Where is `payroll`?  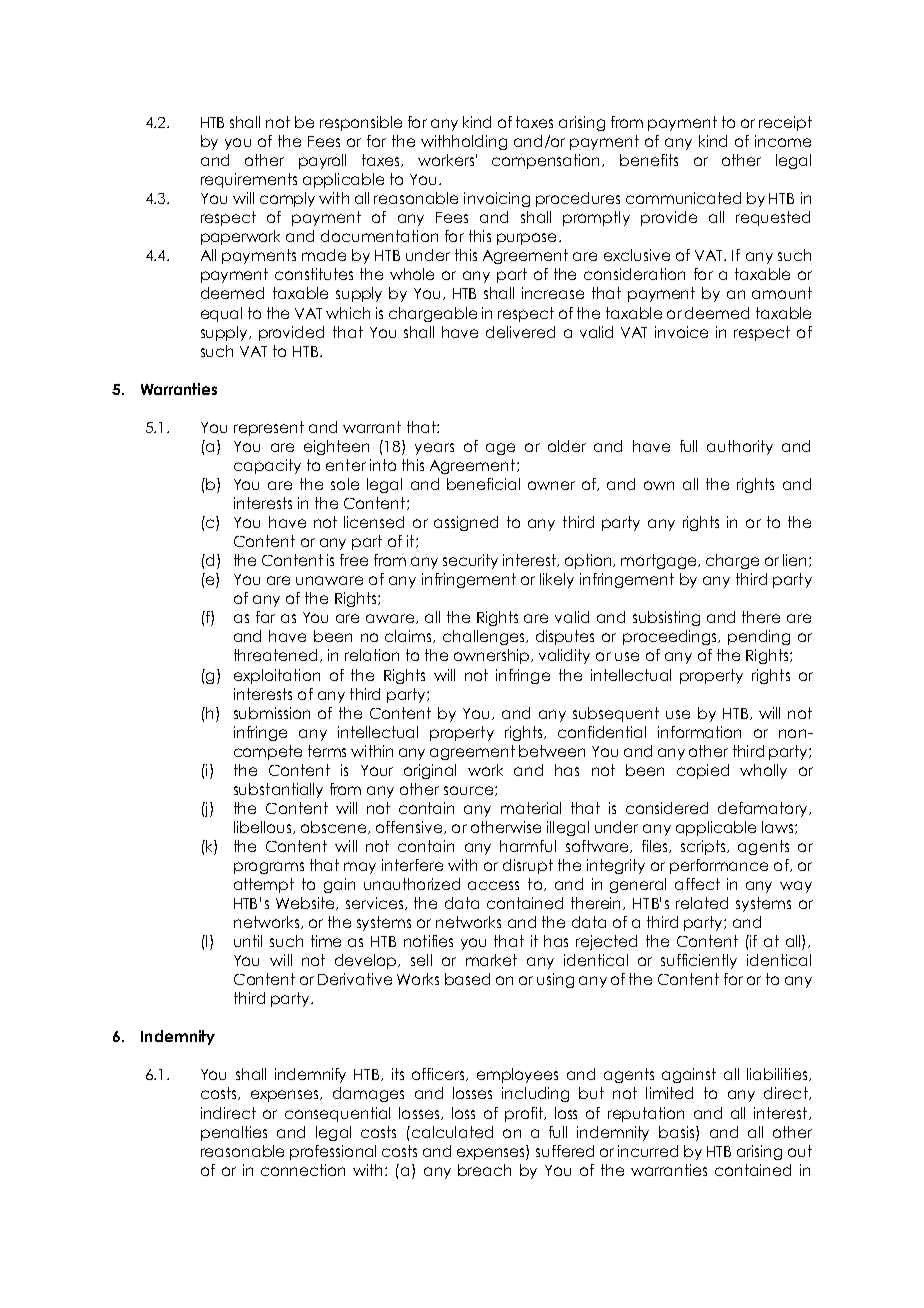
payroll is located at coordinates (322, 161).
